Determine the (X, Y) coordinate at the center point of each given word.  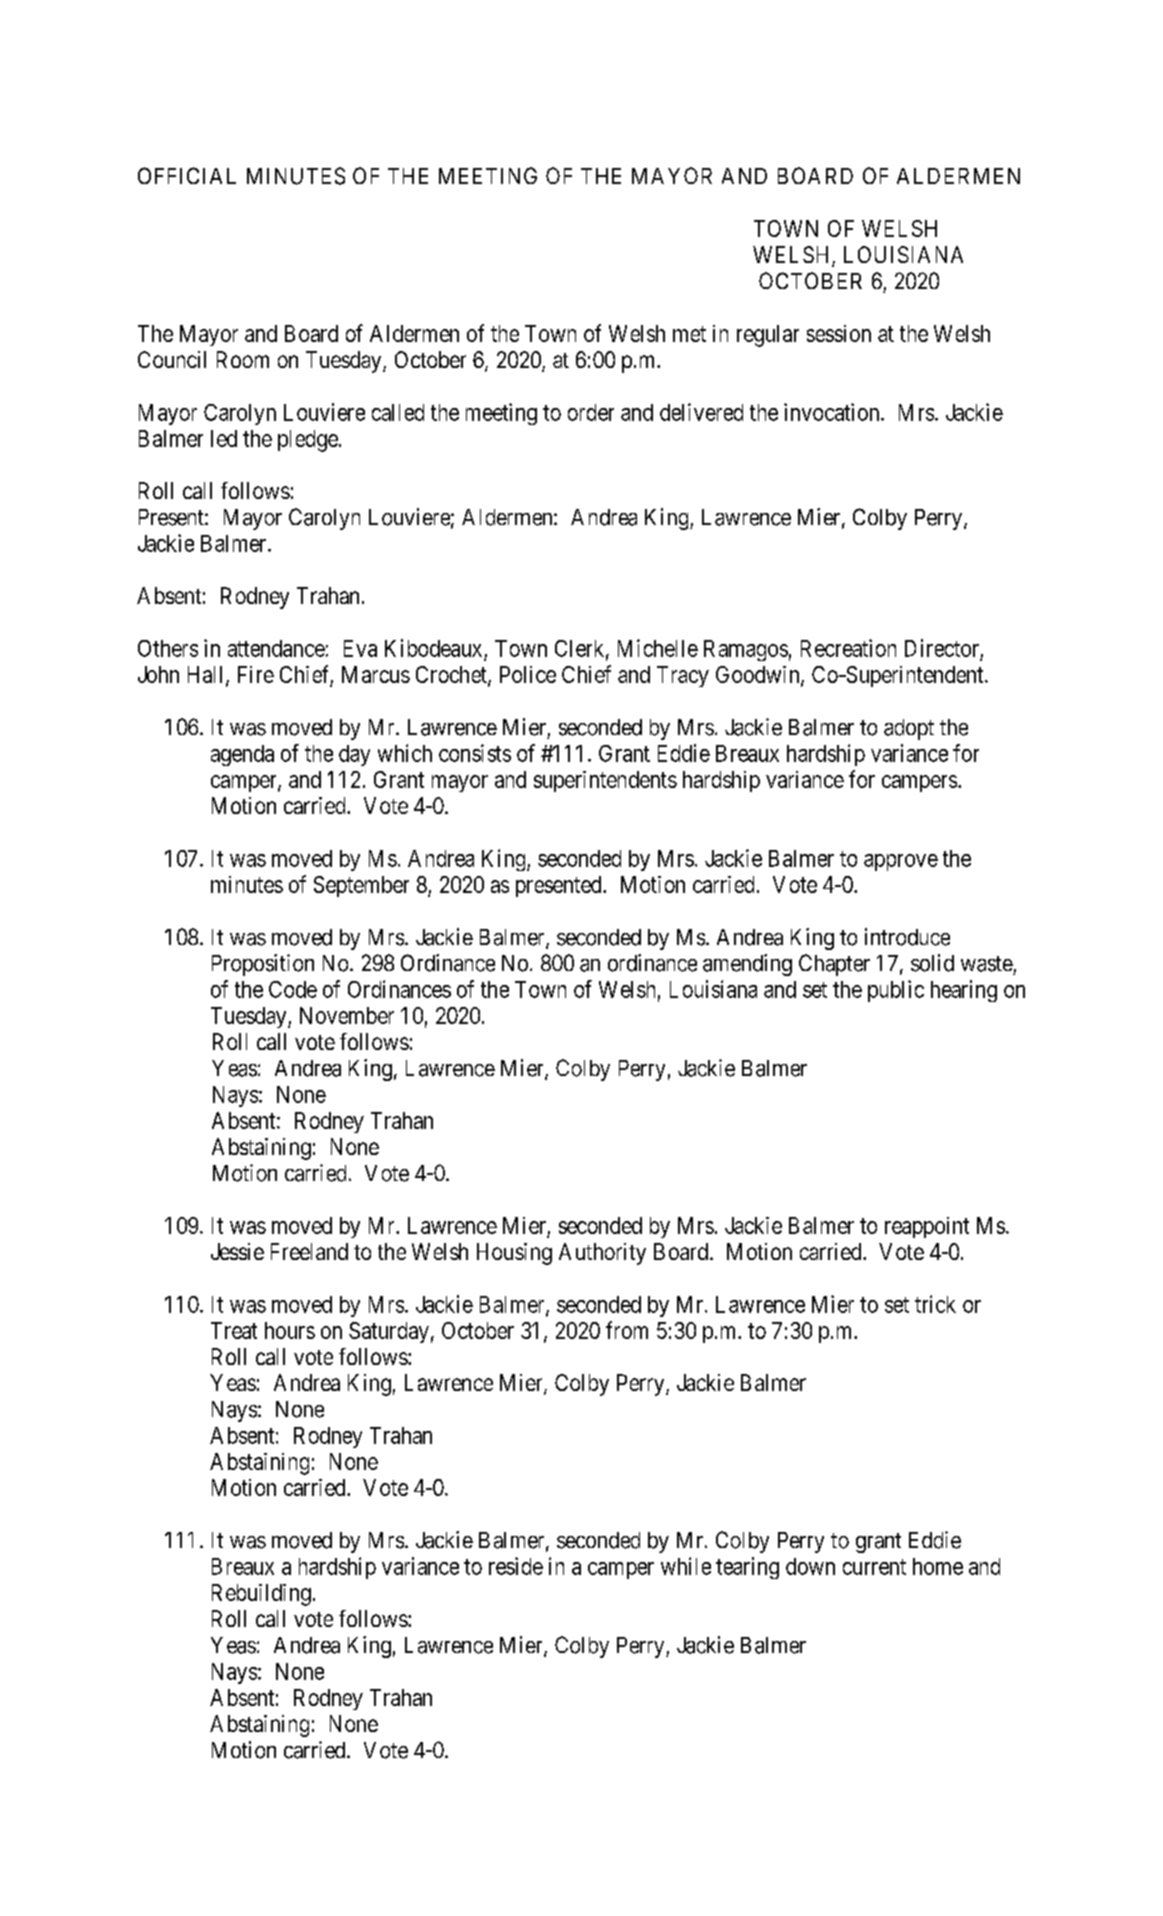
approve (901, 862)
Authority (602, 1254)
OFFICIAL (187, 175)
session (839, 333)
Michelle (658, 648)
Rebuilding (261, 1595)
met (689, 334)
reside (516, 1566)
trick (935, 1304)
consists (475, 753)
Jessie (237, 1251)
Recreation (848, 648)
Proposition (263, 965)
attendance (276, 648)
